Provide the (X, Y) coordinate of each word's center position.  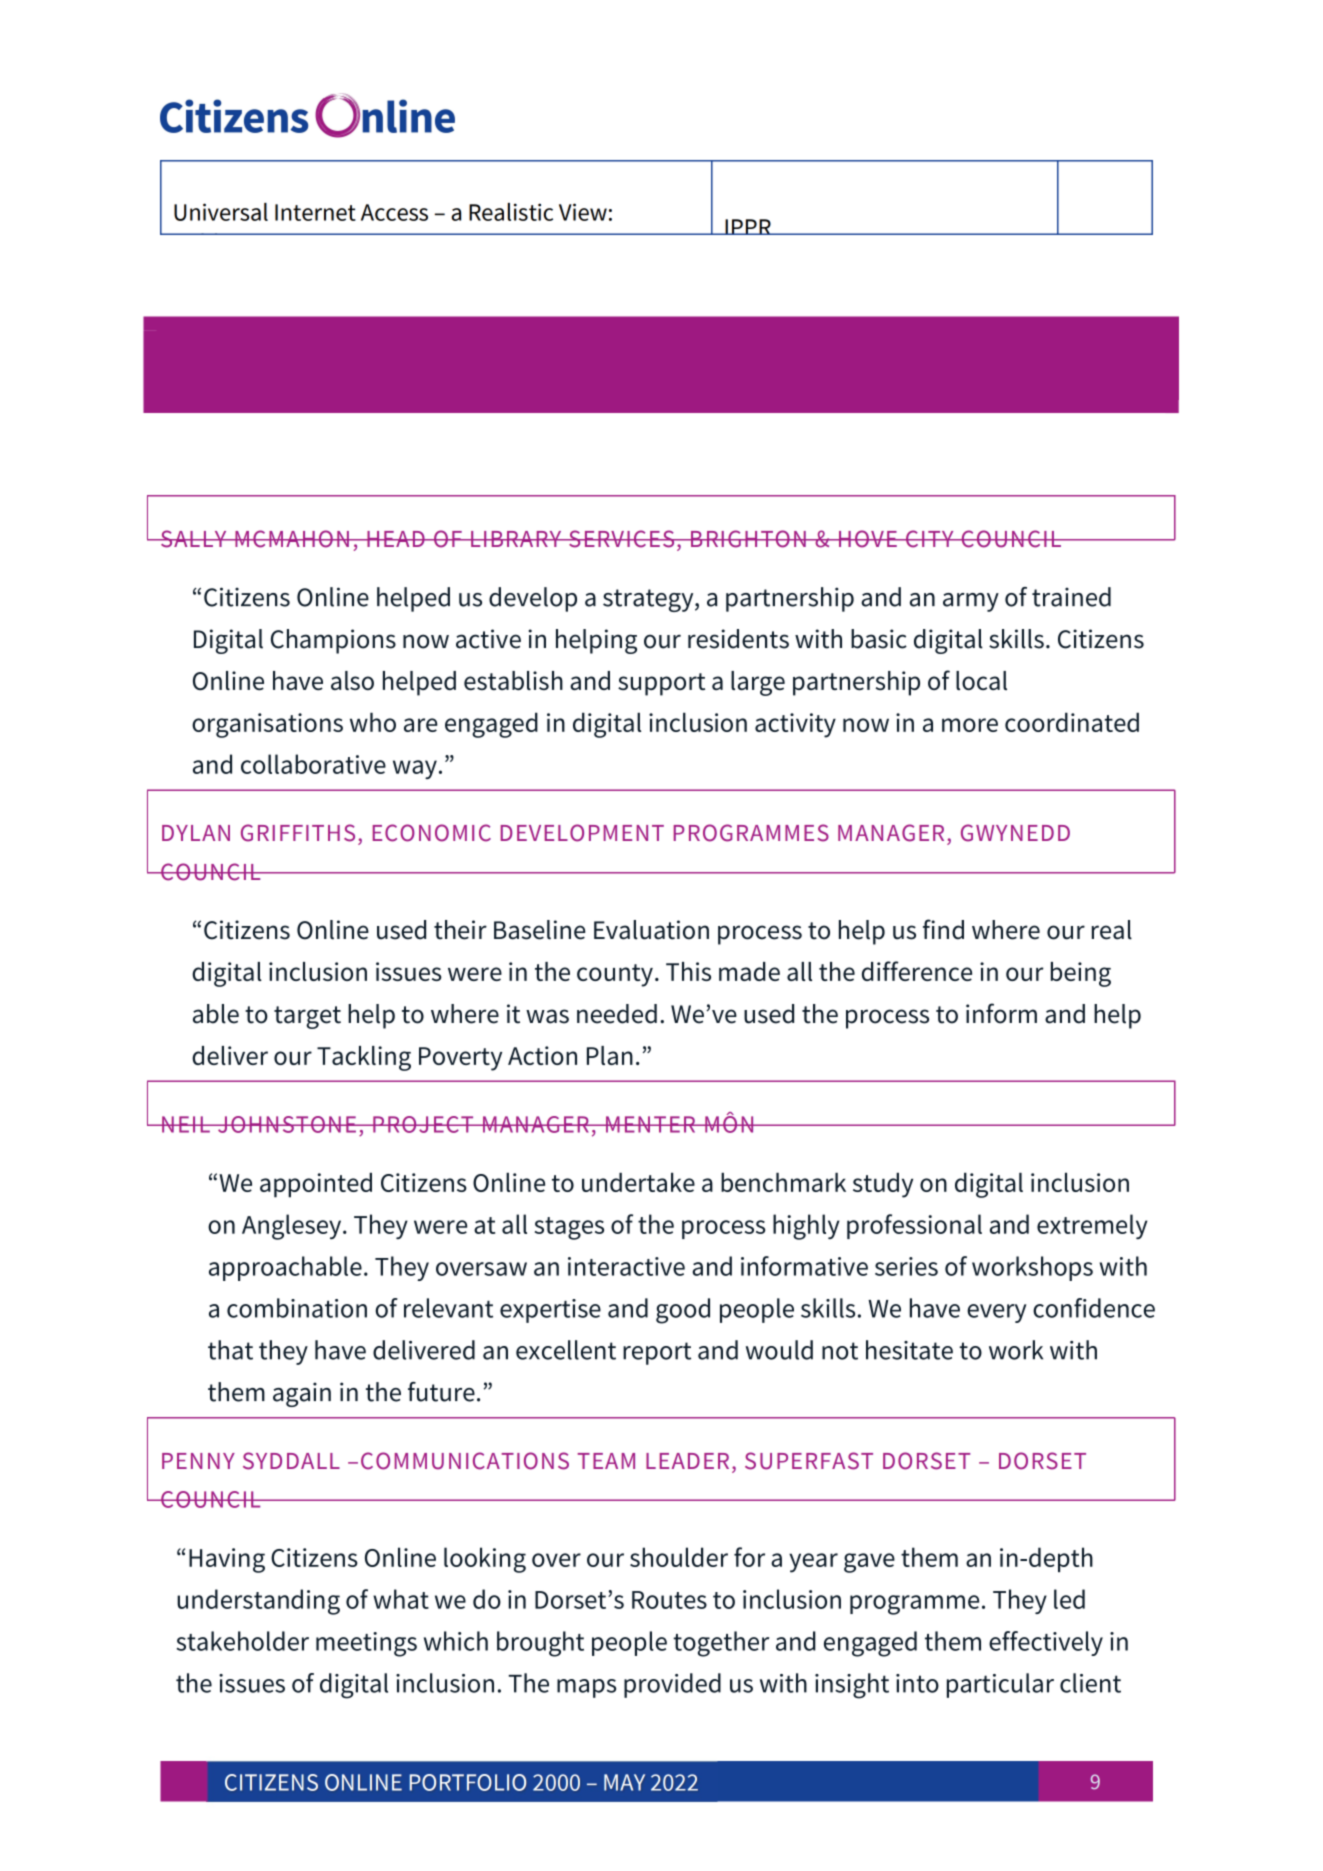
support (661, 684)
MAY (624, 1782)
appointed (316, 1185)
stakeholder (243, 1641)
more (970, 725)
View (583, 212)
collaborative (313, 764)
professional (914, 1226)
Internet (315, 212)
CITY (930, 539)
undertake (638, 1182)
